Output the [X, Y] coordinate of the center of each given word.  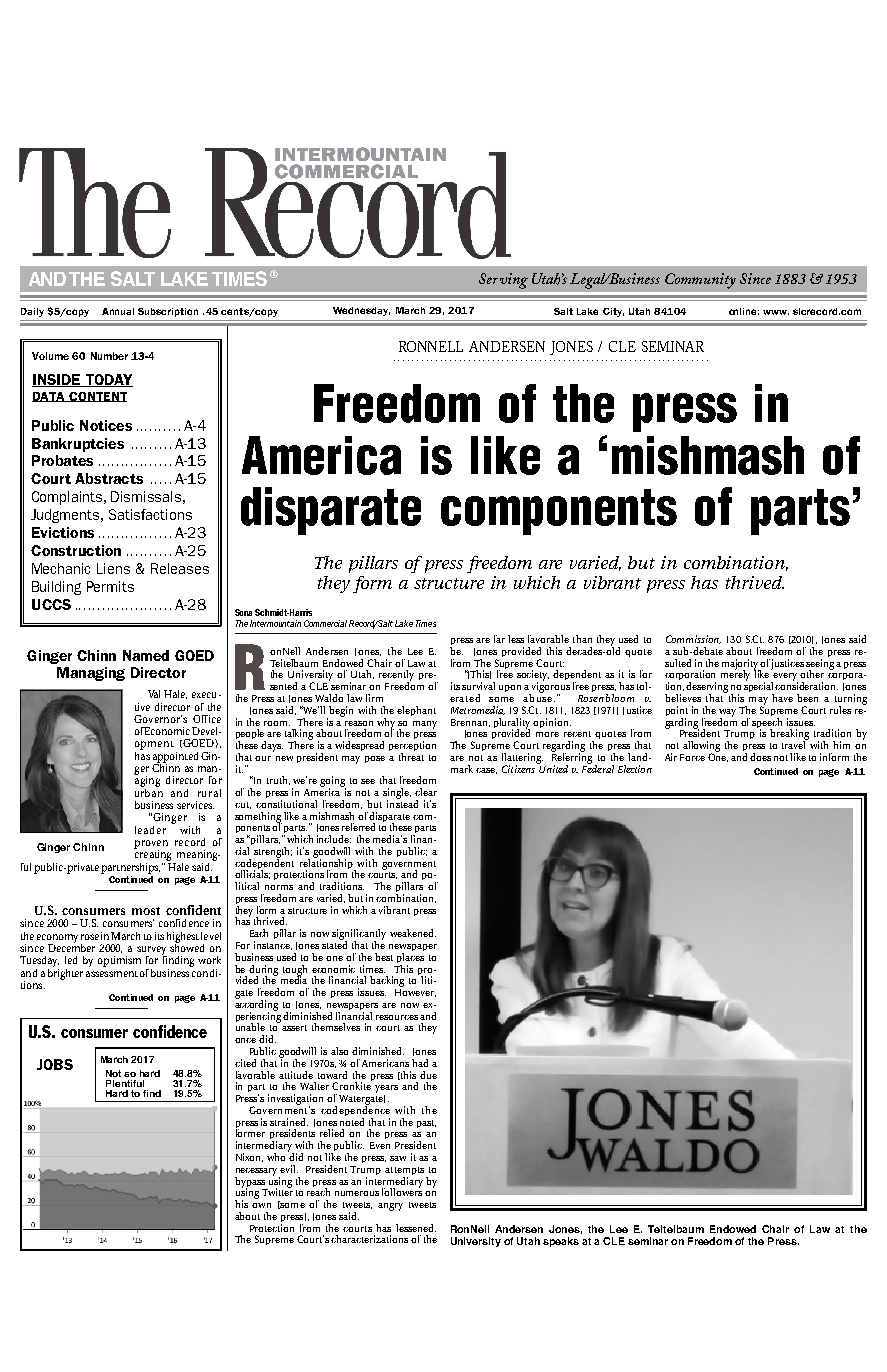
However [415, 991]
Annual [118, 311]
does [760, 757]
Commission [693, 639]
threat [411, 755]
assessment [112, 974]
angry [390, 1207]
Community [700, 281]
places [410, 958]
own [261, 1205]
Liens [113, 568]
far [499, 639]
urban [149, 791]
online [744, 311]
